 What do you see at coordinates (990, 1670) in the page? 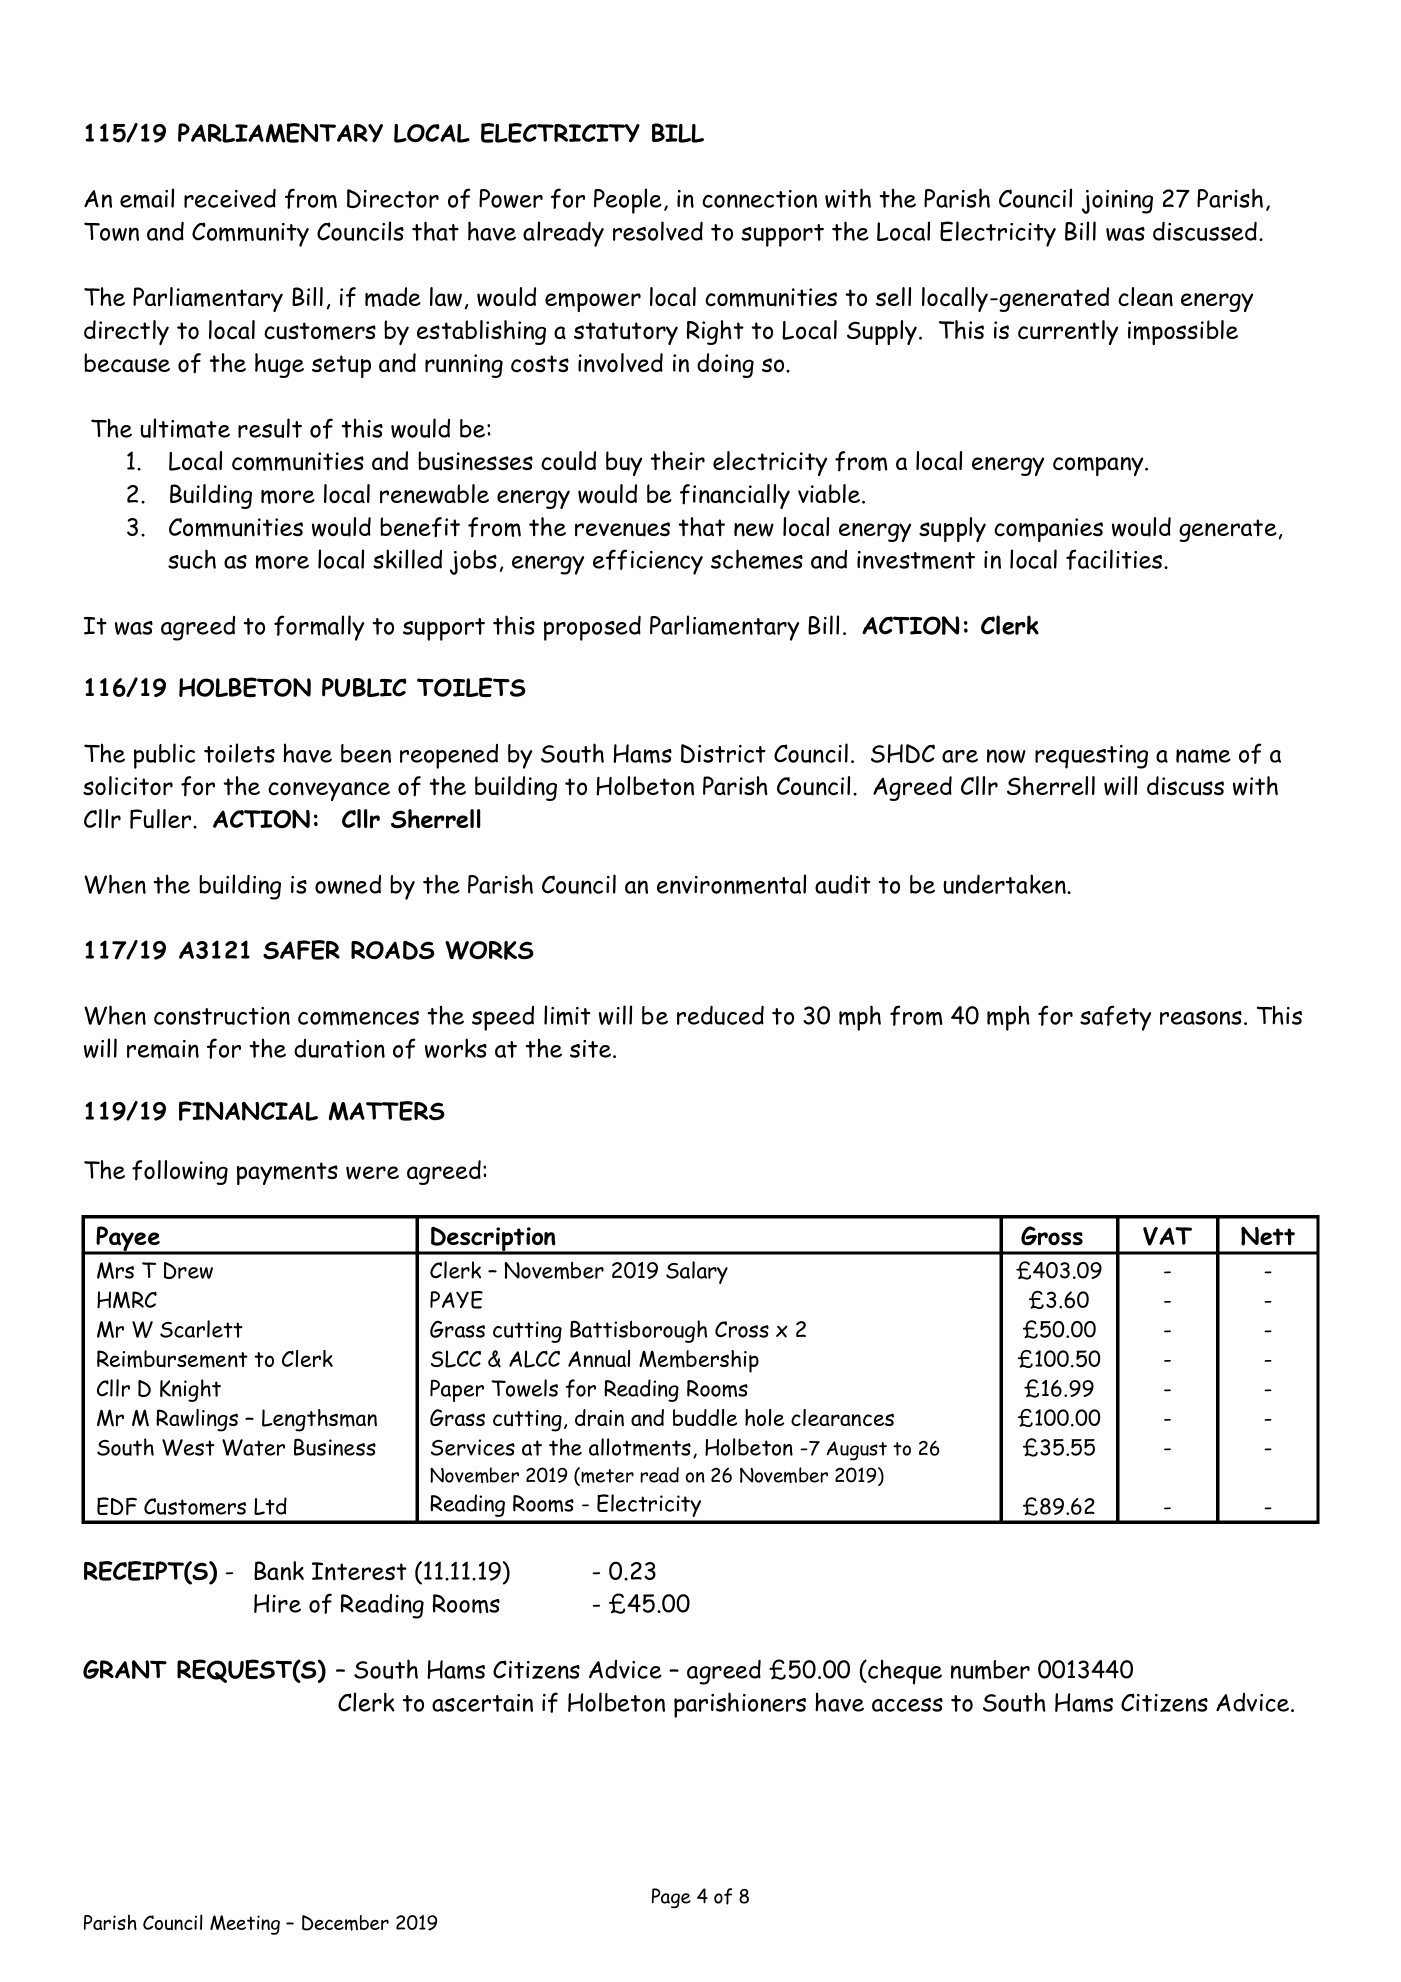
I see `number` at bounding box center [990, 1670].
